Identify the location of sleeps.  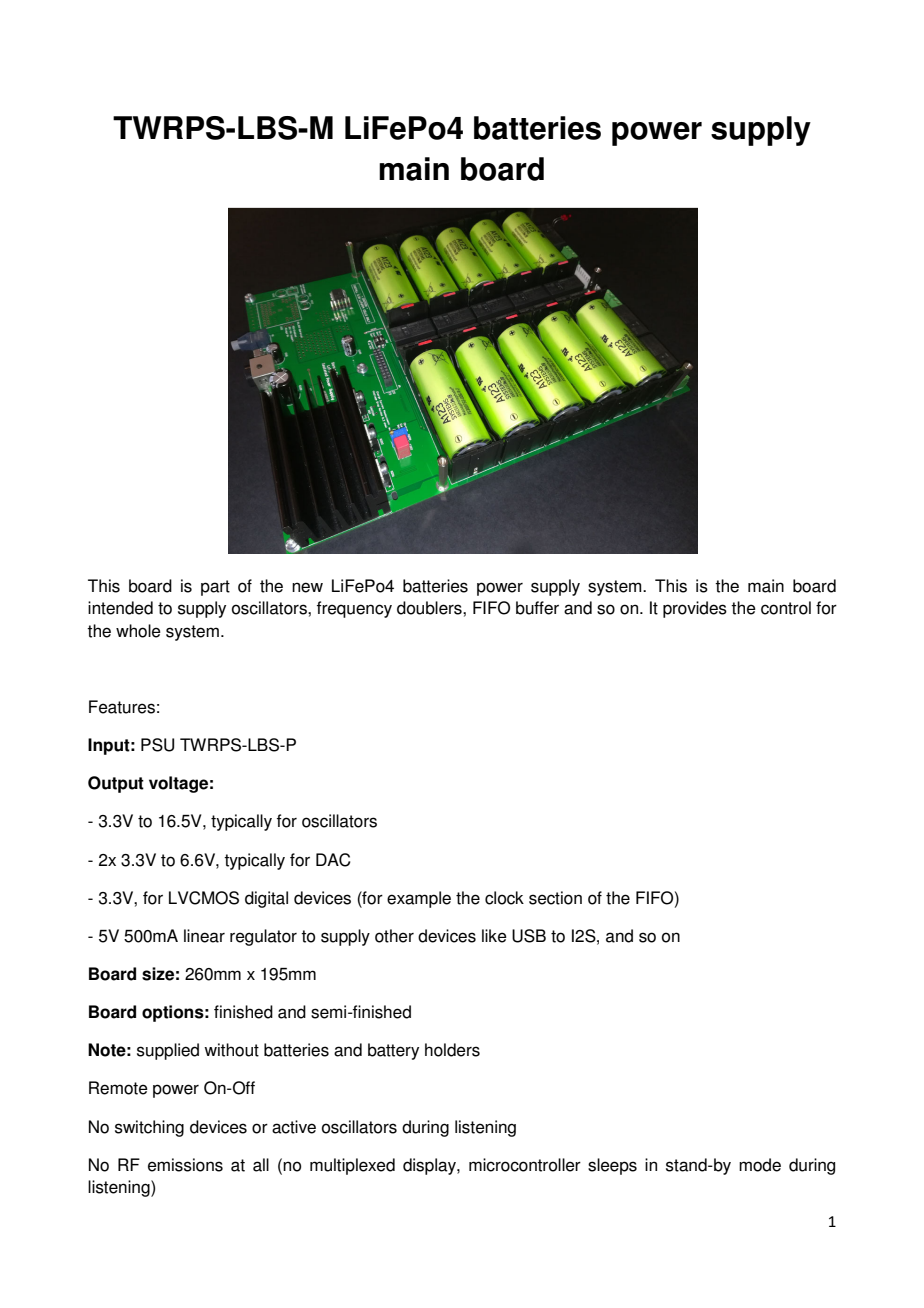
(612, 1166).
